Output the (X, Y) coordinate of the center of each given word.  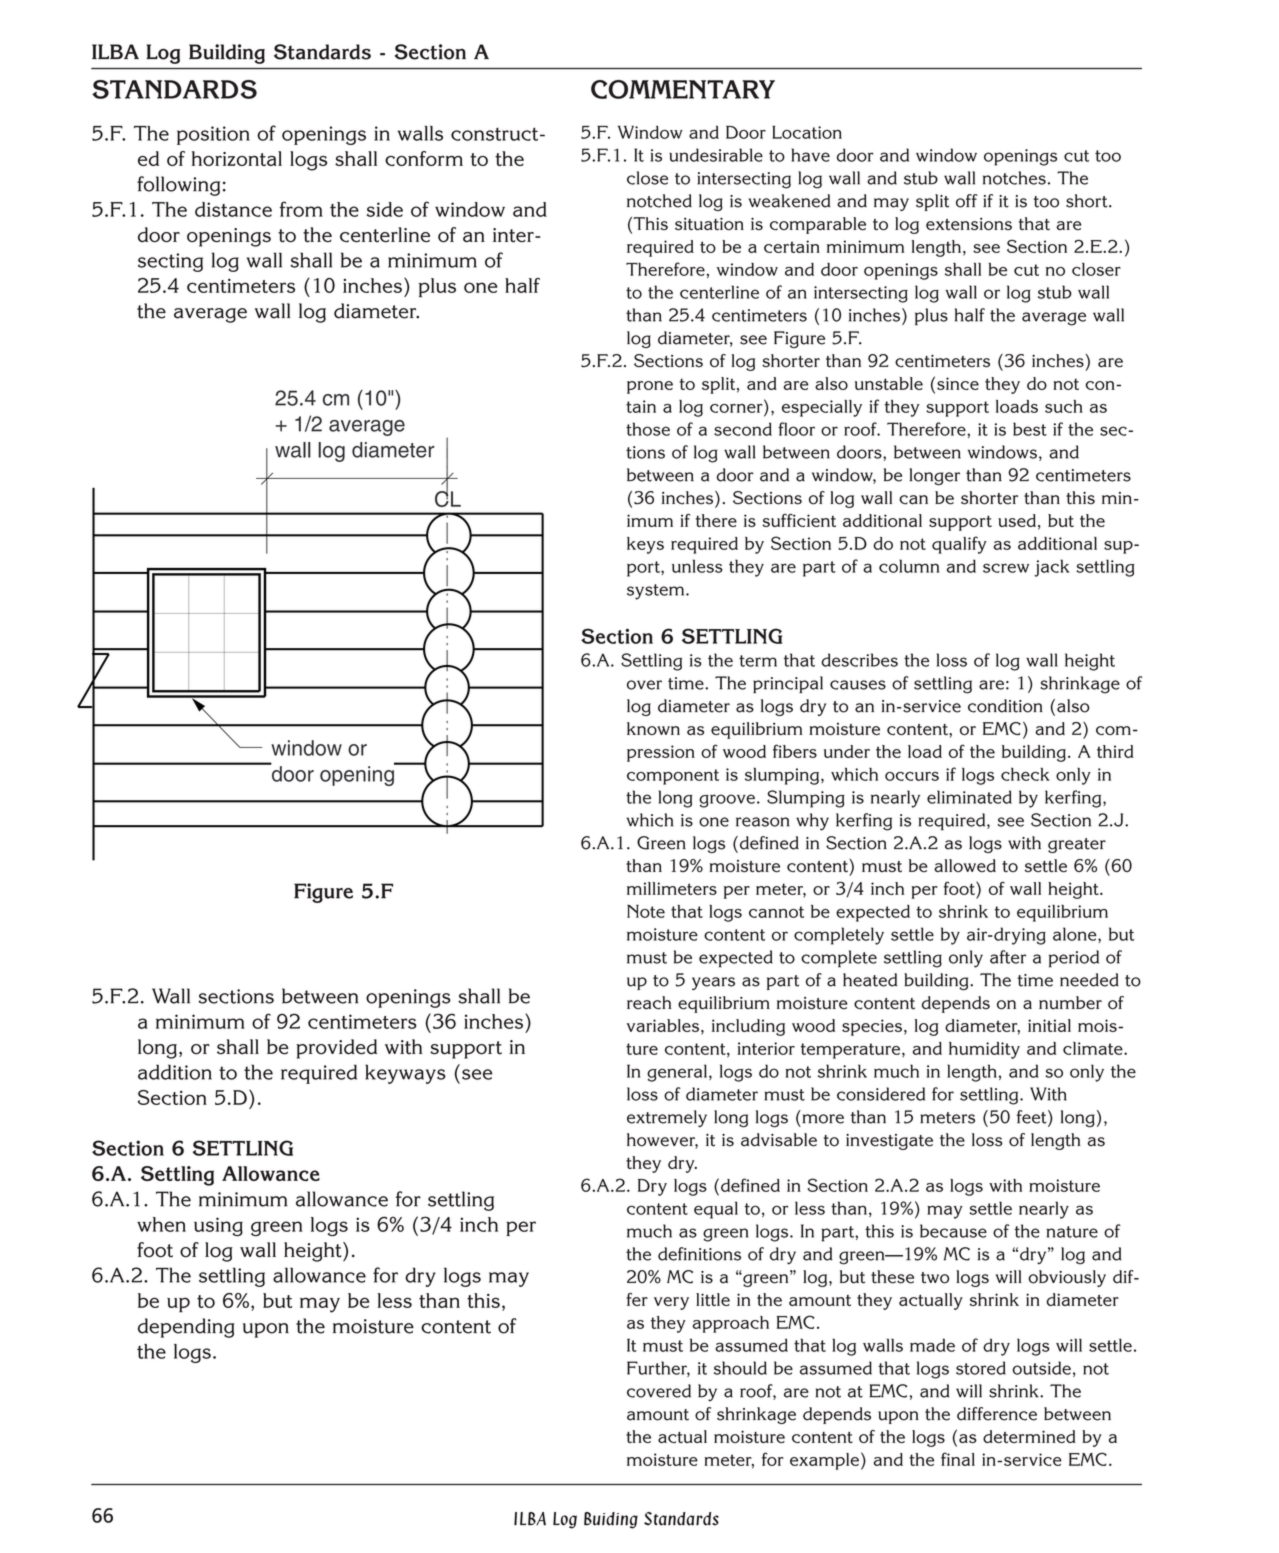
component (673, 777)
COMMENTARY (683, 89)
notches (1014, 178)
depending (186, 1328)
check (1025, 774)
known (653, 728)
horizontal (237, 158)
